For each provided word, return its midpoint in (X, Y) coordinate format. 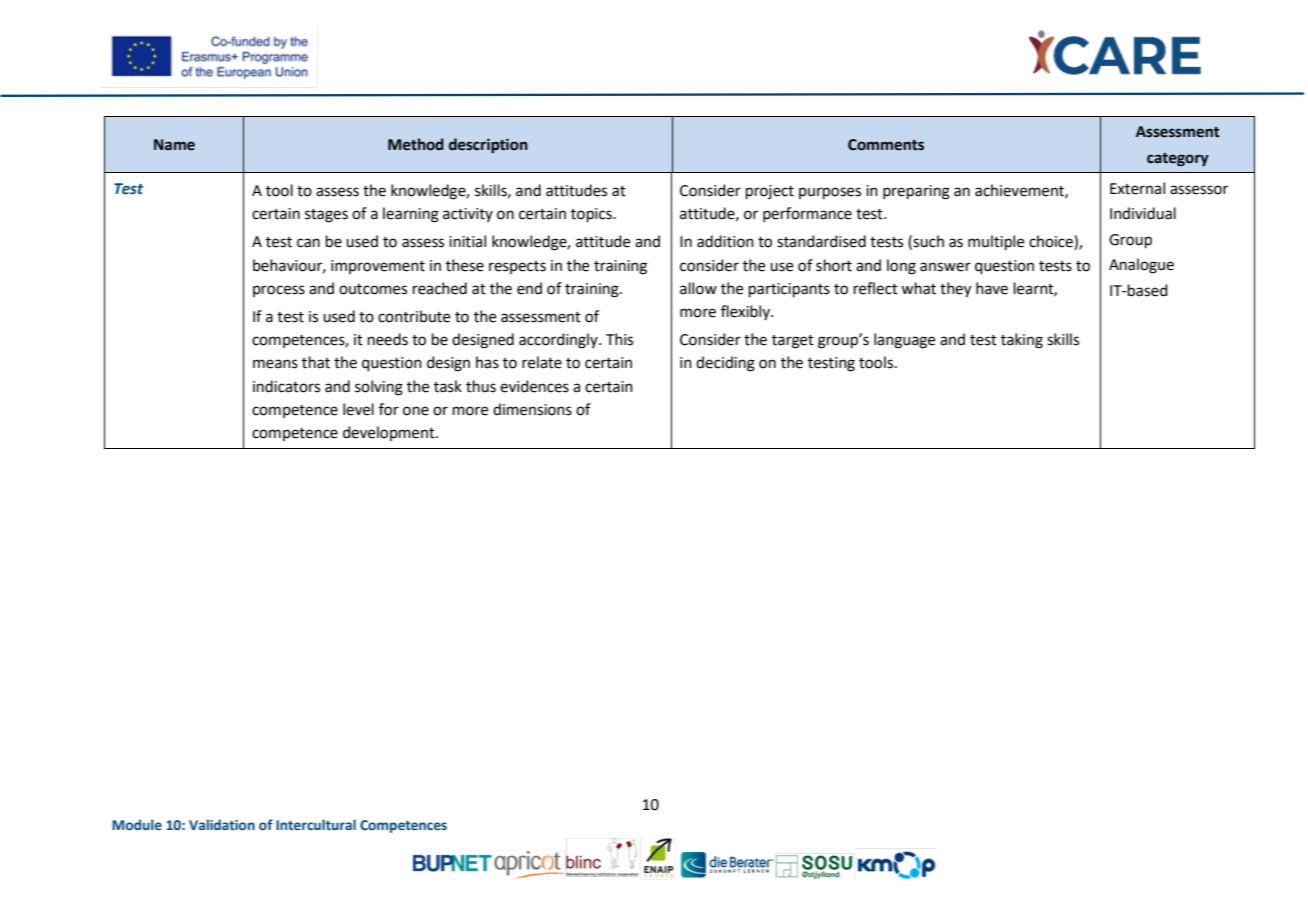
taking (1022, 341)
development (390, 433)
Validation (222, 824)
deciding (725, 364)
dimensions (532, 409)
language (904, 341)
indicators (286, 386)
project (770, 192)
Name (174, 145)
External (1137, 188)
